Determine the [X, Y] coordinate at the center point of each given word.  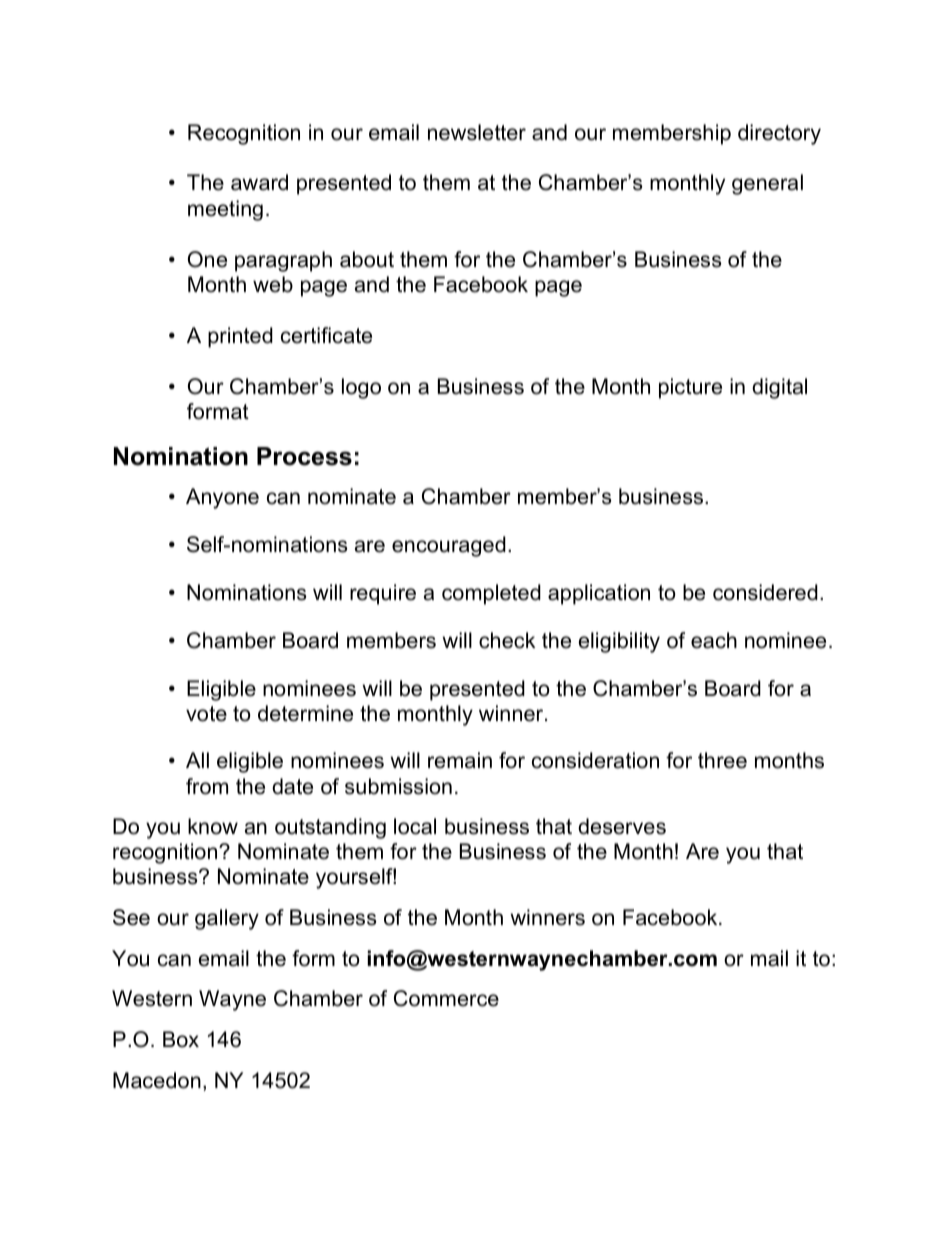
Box [181, 1039]
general [767, 184]
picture [690, 388]
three [722, 760]
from [207, 786]
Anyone [222, 498]
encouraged [449, 546]
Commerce [446, 998]
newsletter [477, 132]
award [259, 182]
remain [460, 760]
